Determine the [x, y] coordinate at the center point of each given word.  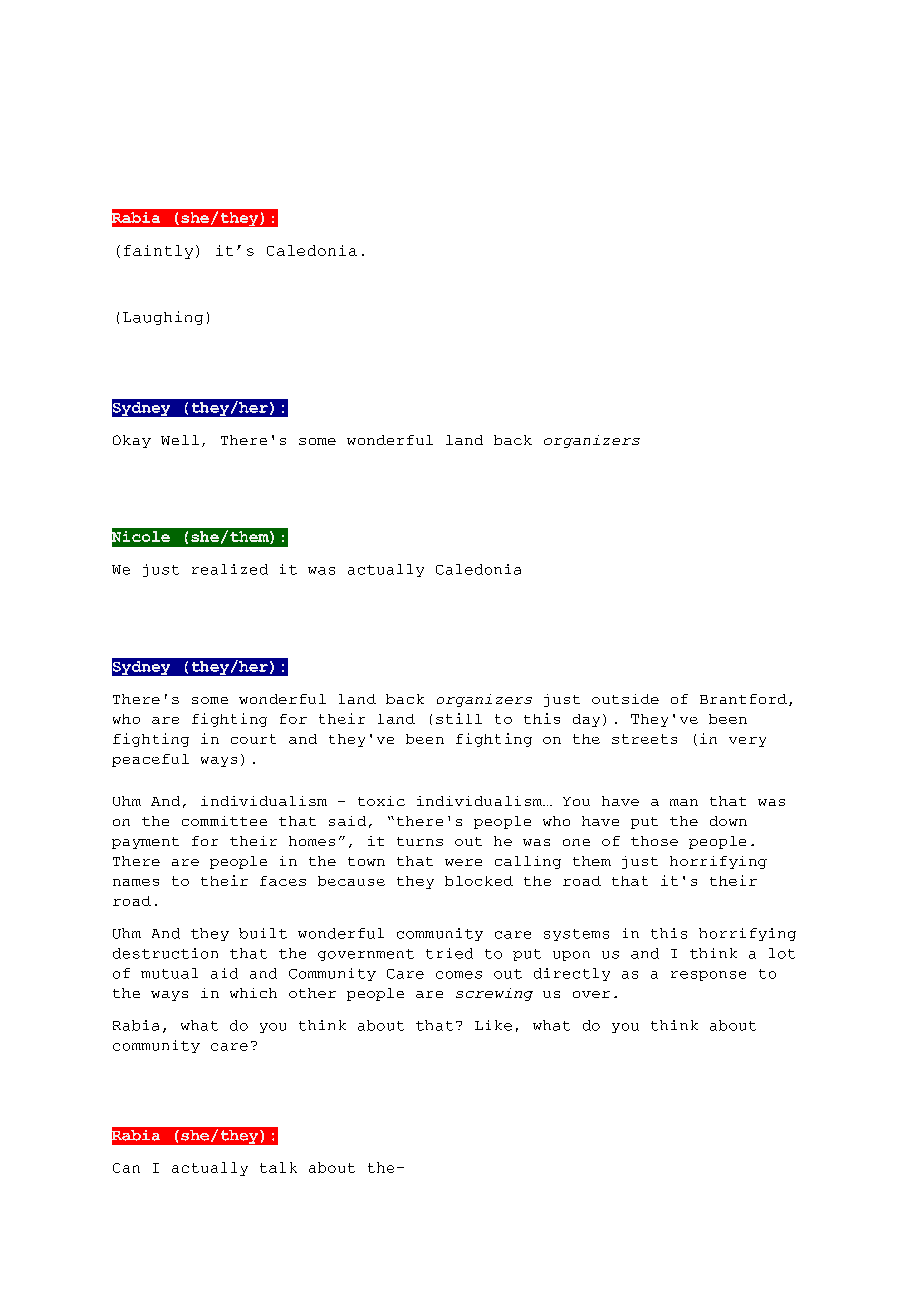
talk [278, 1167]
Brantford [743, 699]
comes [459, 975]
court [253, 739]
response [708, 976]
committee [224, 821]
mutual [169, 973]
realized [230, 569]
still [459, 718]
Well [180, 440]
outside [625, 699]
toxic [381, 801]
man [684, 802]
